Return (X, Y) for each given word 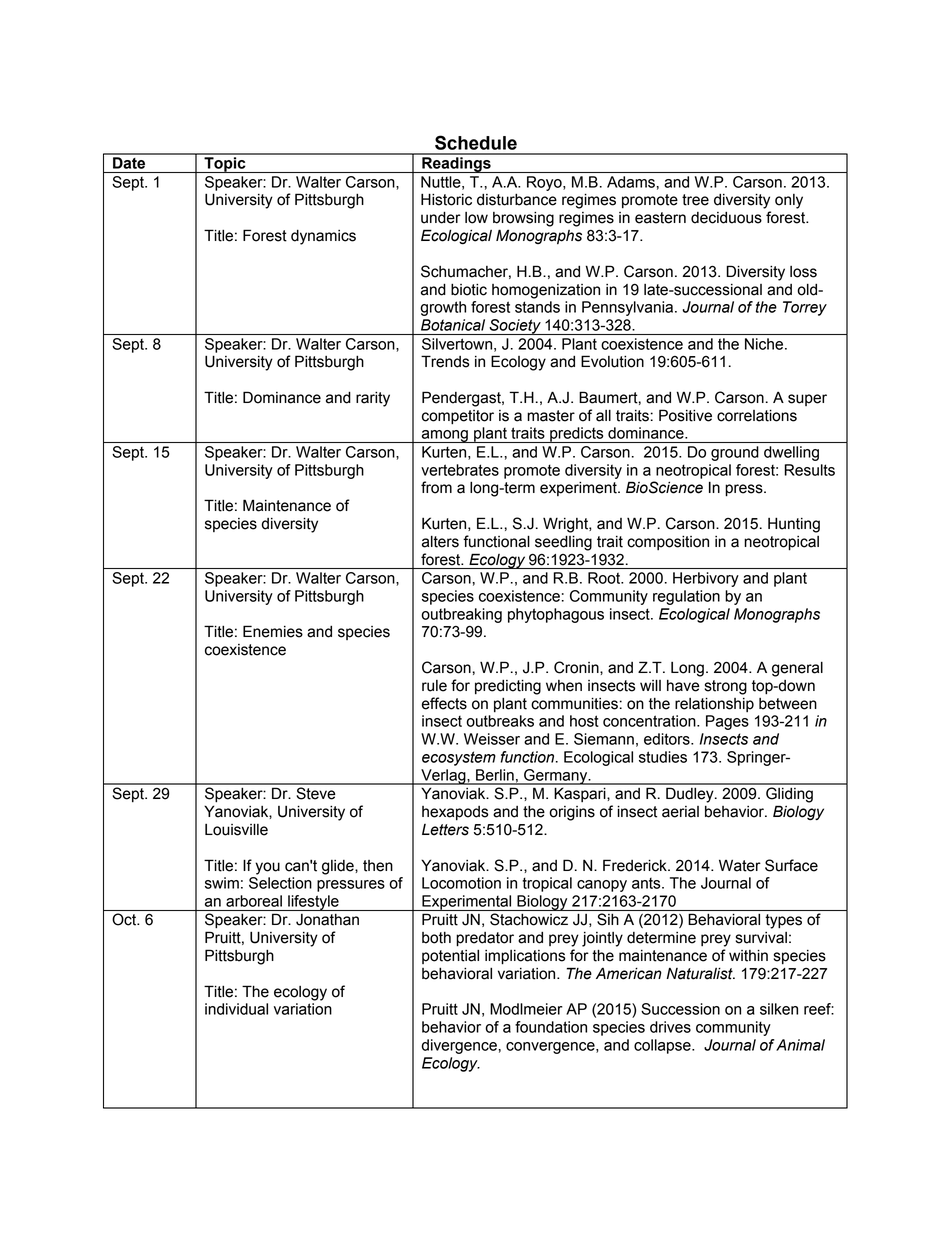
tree (695, 200)
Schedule (476, 142)
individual (236, 1009)
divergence (460, 1046)
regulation (686, 597)
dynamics (323, 237)
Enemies (273, 631)
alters (440, 541)
